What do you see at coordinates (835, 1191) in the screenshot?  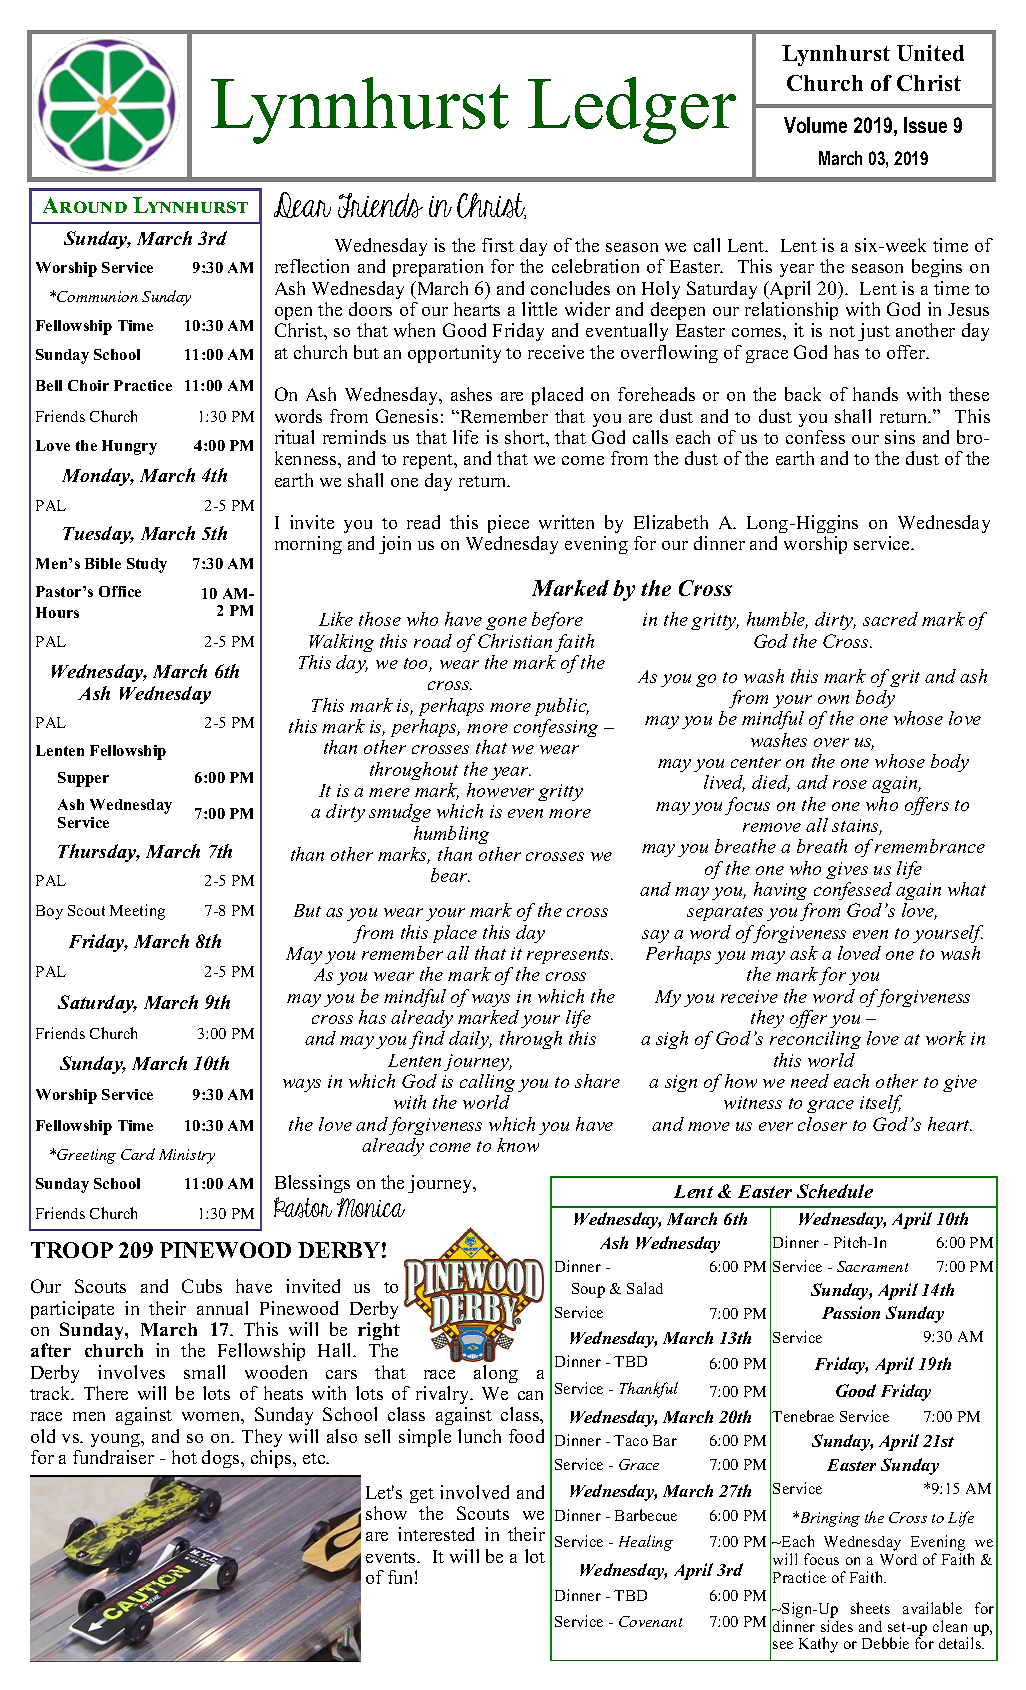 I see `Schedule` at bounding box center [835, 1191].
